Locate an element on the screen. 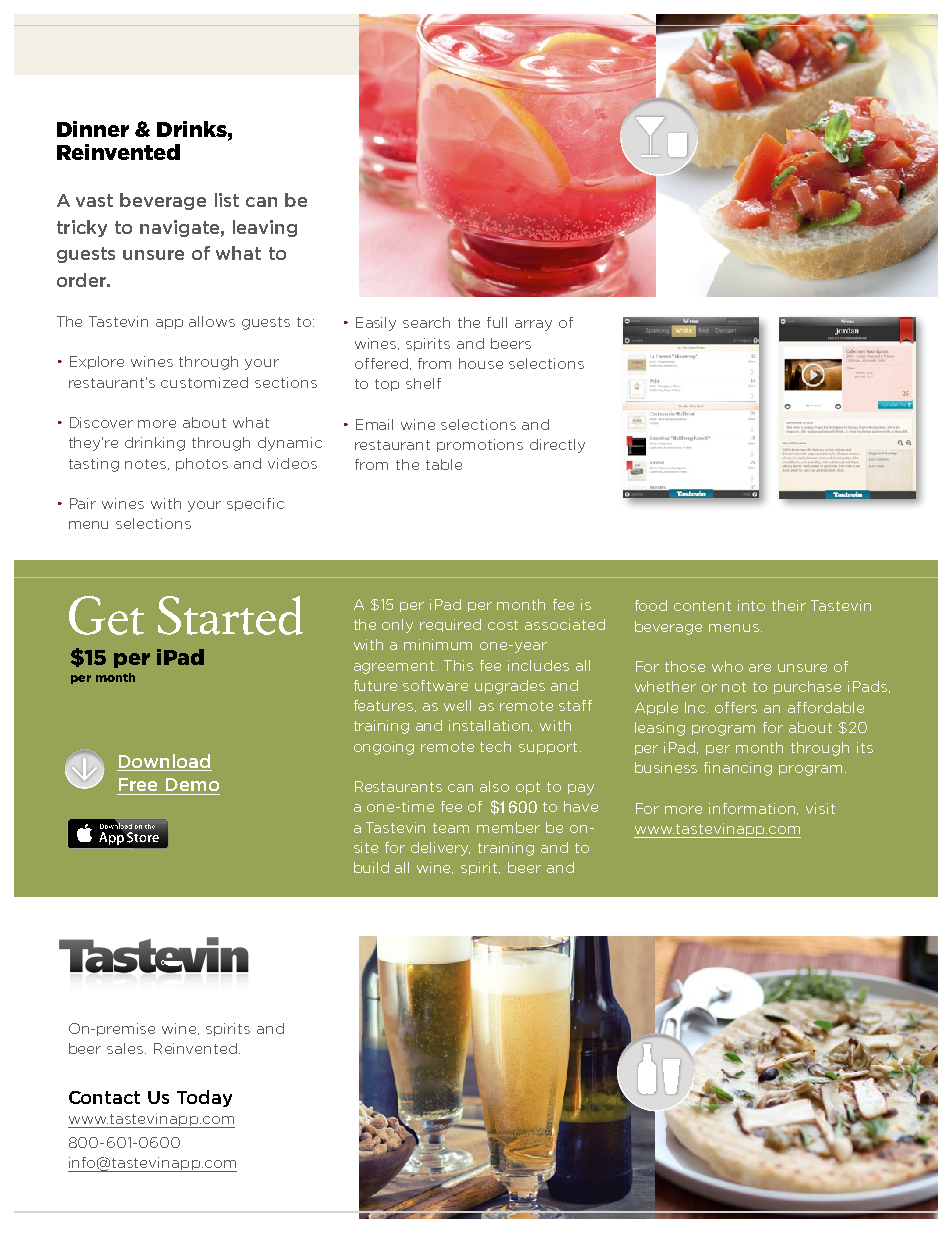  sales is located at coordinates (126, 1048).
